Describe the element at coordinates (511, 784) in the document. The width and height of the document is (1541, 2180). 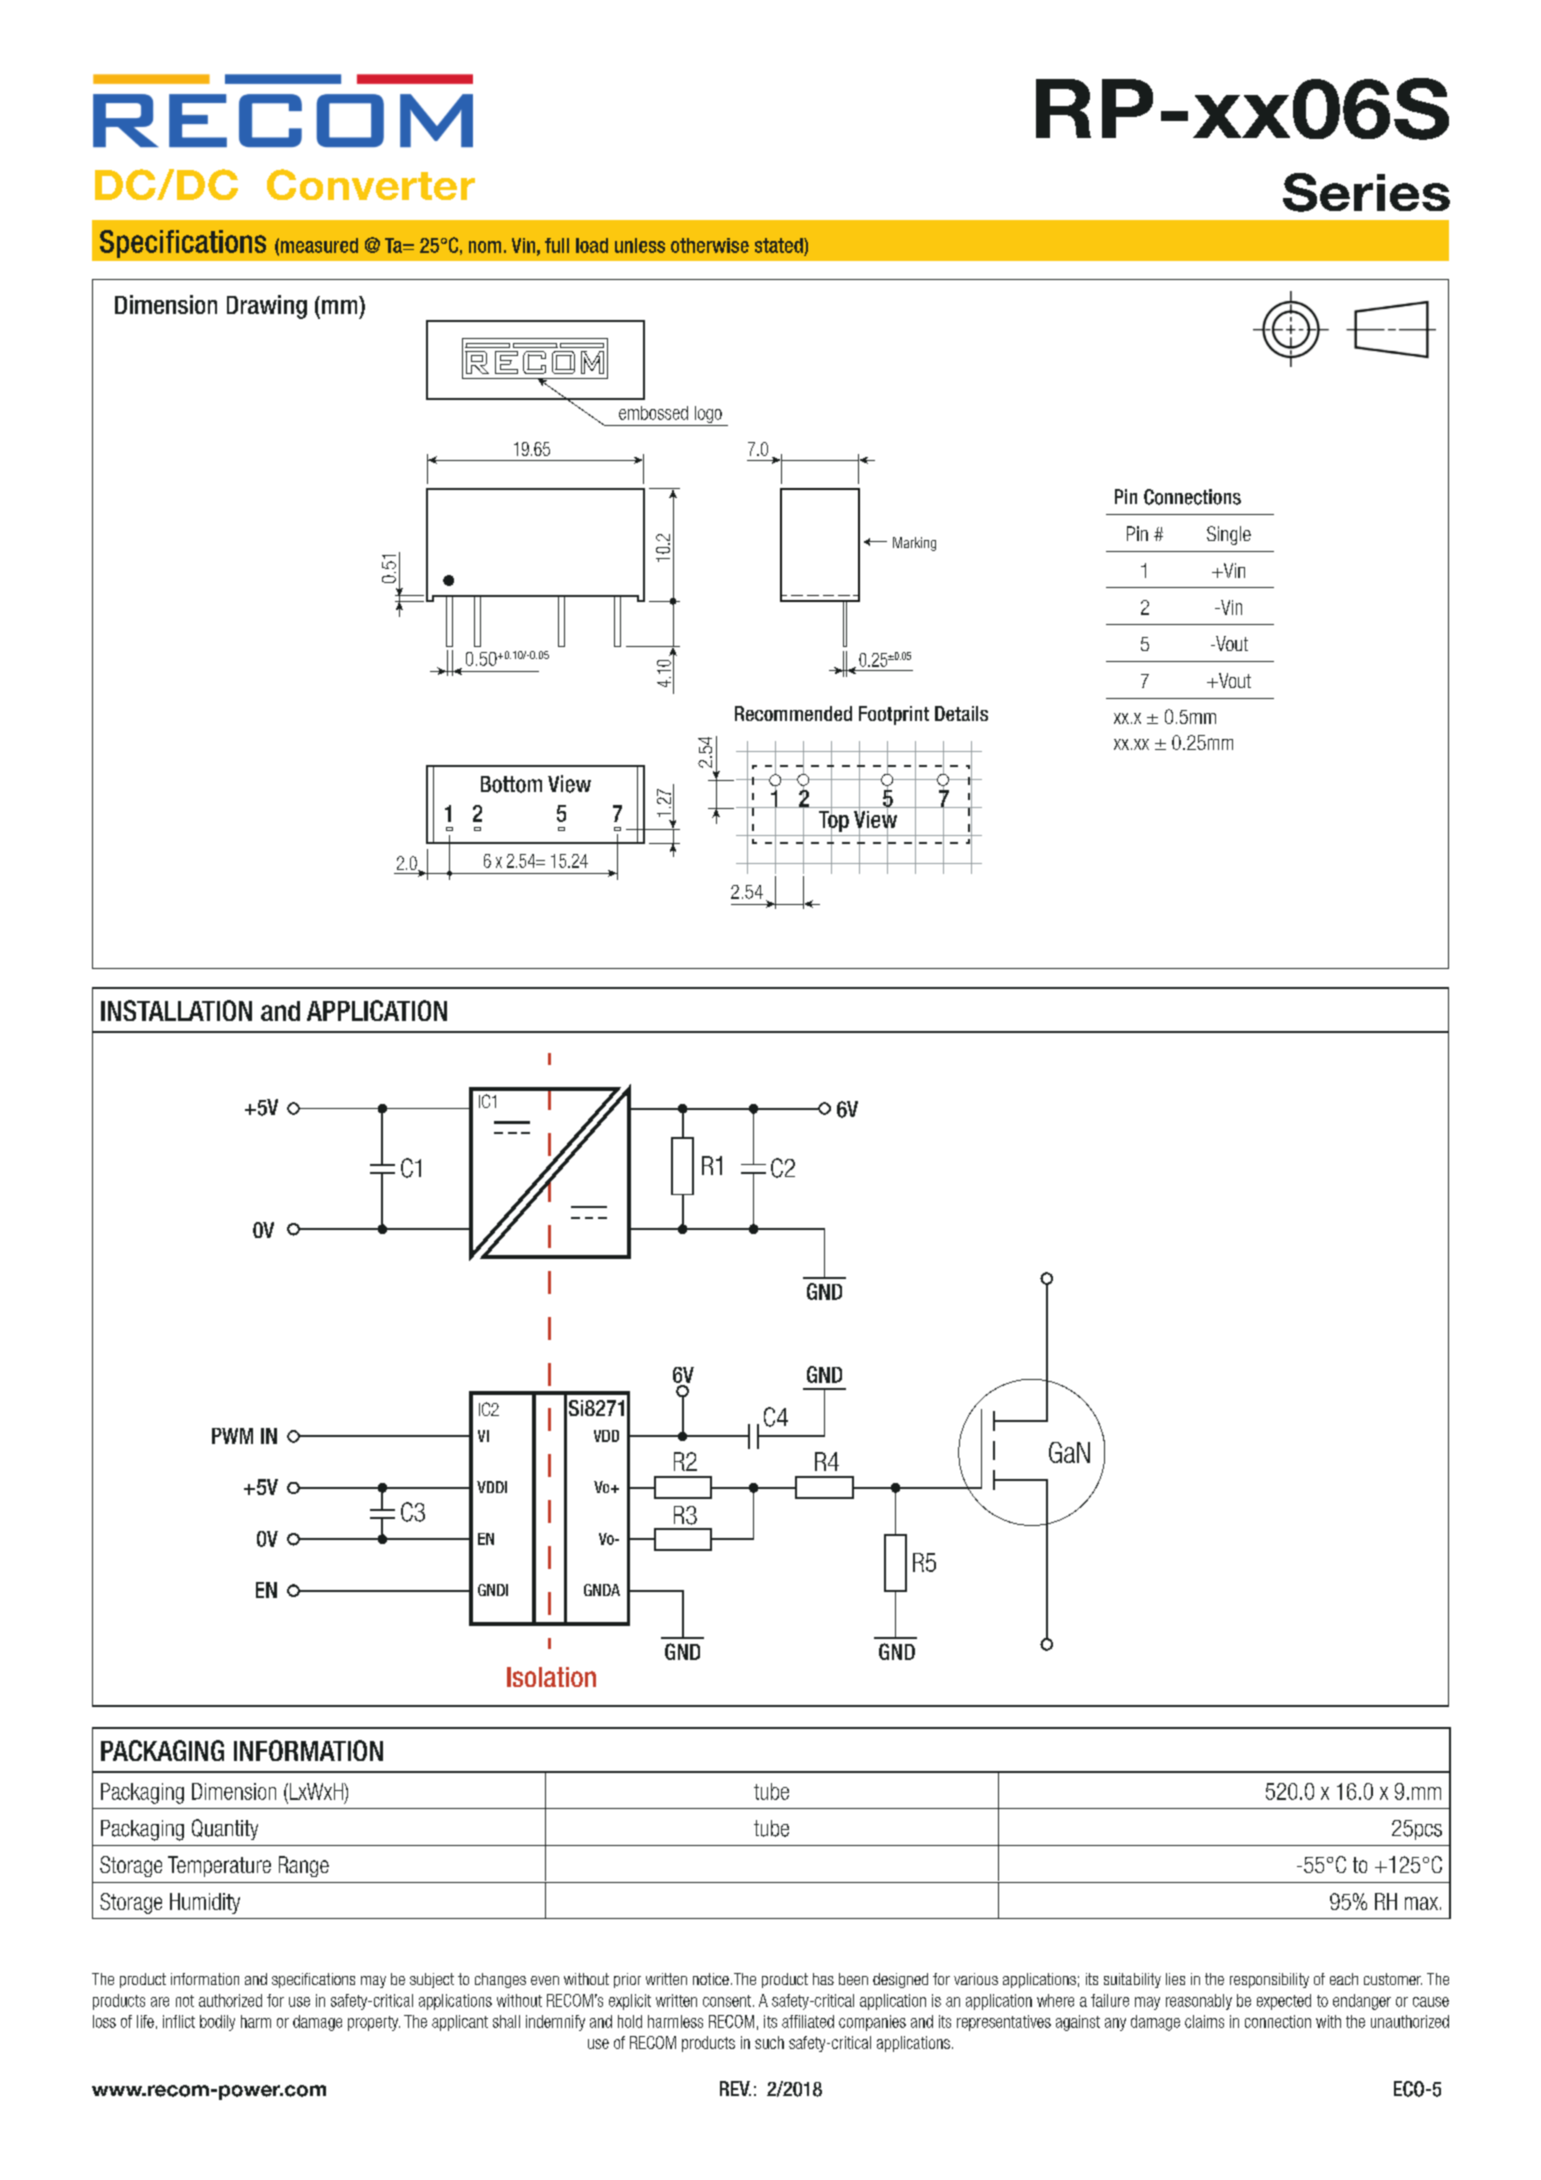
I see `Bottom` at that location.
